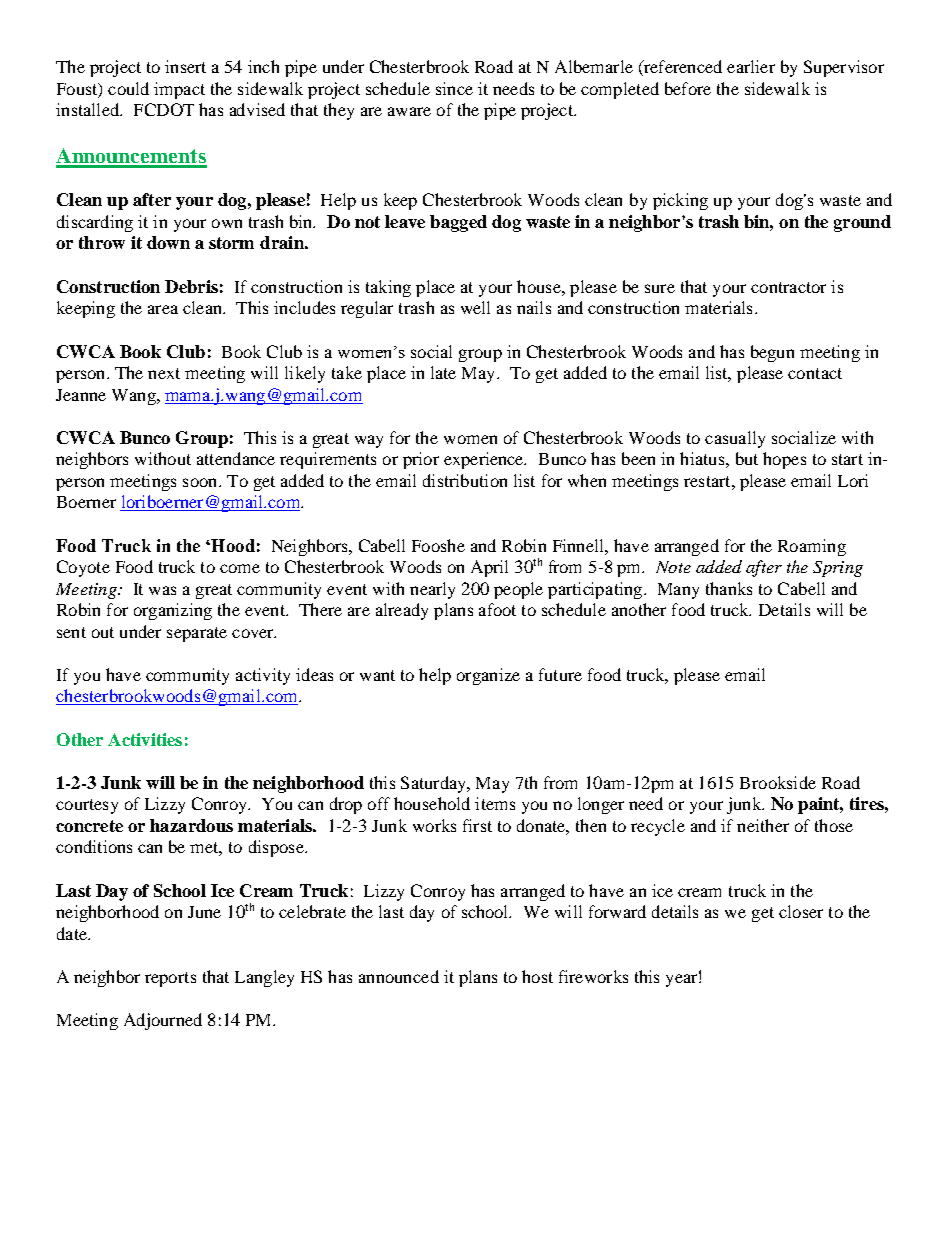  Describe the element at coordinates (812, 547) in the screenshot. I see `Roaming` at that location.
